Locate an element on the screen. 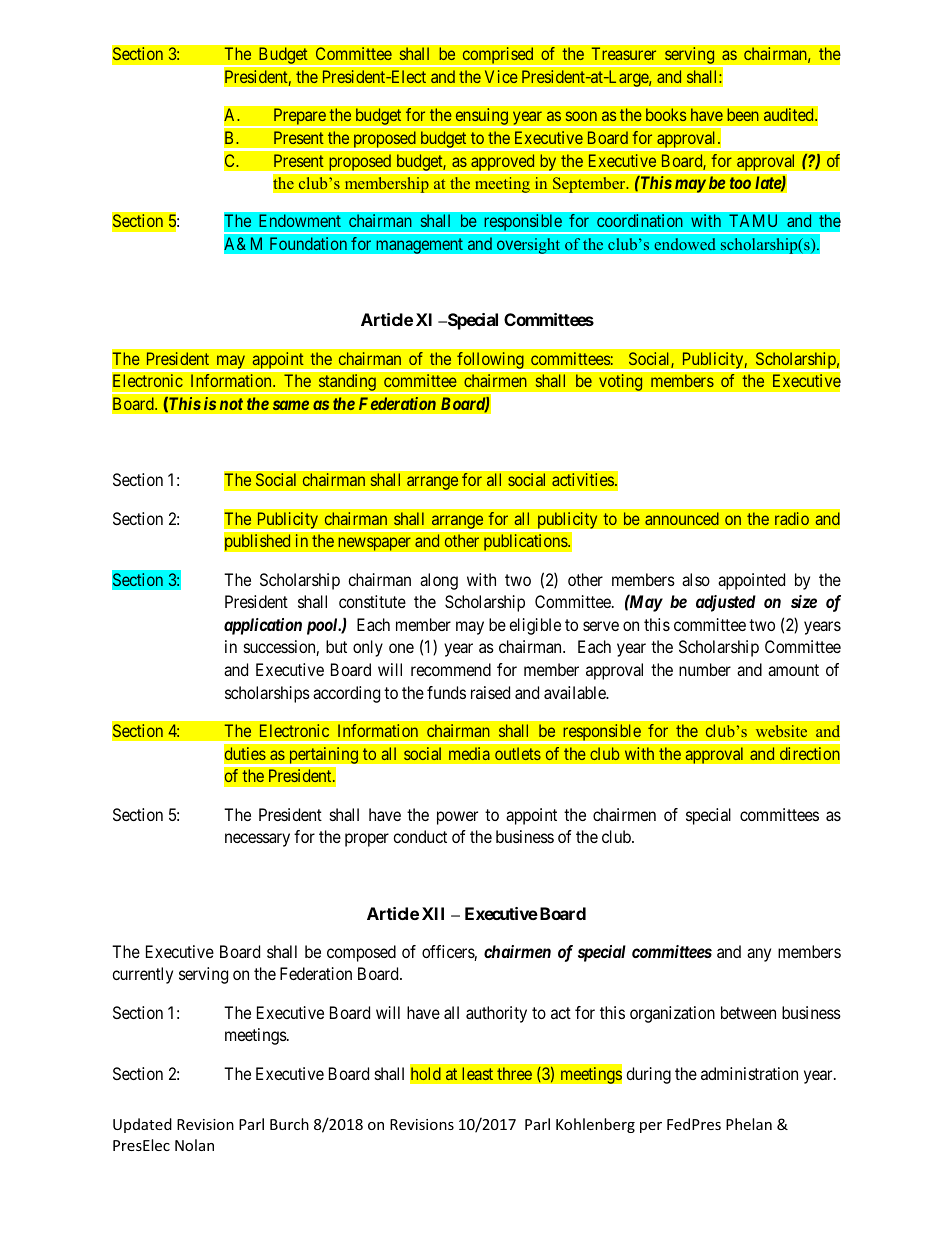 The height and width of the screenshot is (1233, 952). Nolan is located at coordinates (194, 1145).
